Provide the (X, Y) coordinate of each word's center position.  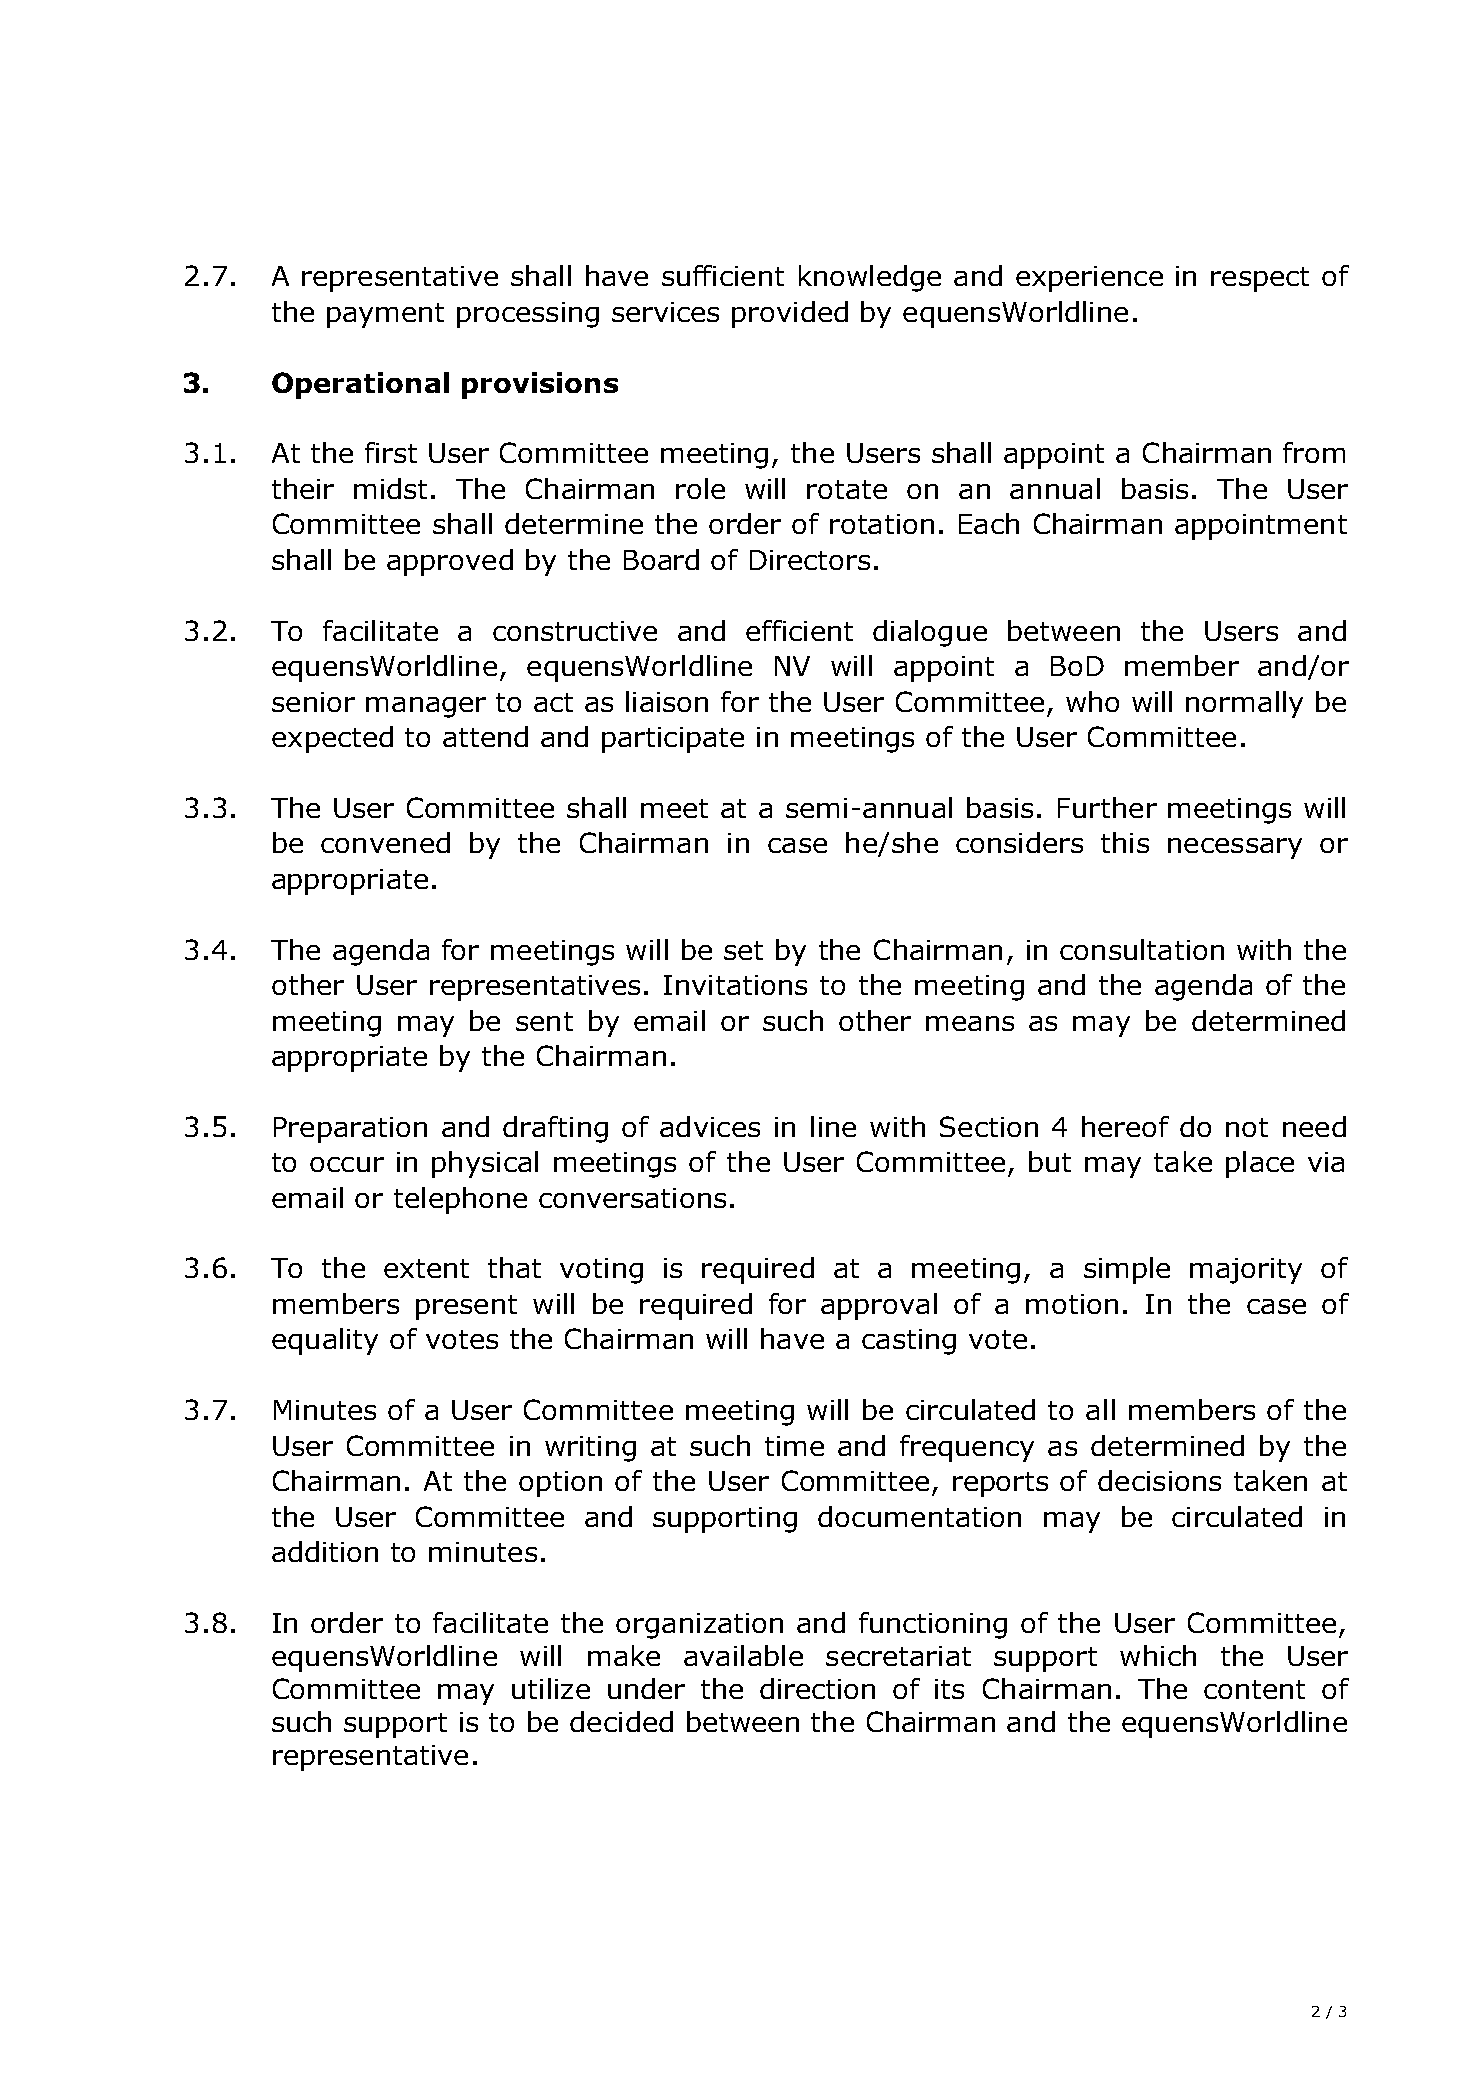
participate (673, 740)
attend (485, 736)
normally (1244, 704)
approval (879, 1306)
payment (385, 315)
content (1254, 1689)
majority (1246, 1271)
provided (790, 314)
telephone (460, 1200)
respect (1260, 279)
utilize (551, 1688)
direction (817, 1688)
